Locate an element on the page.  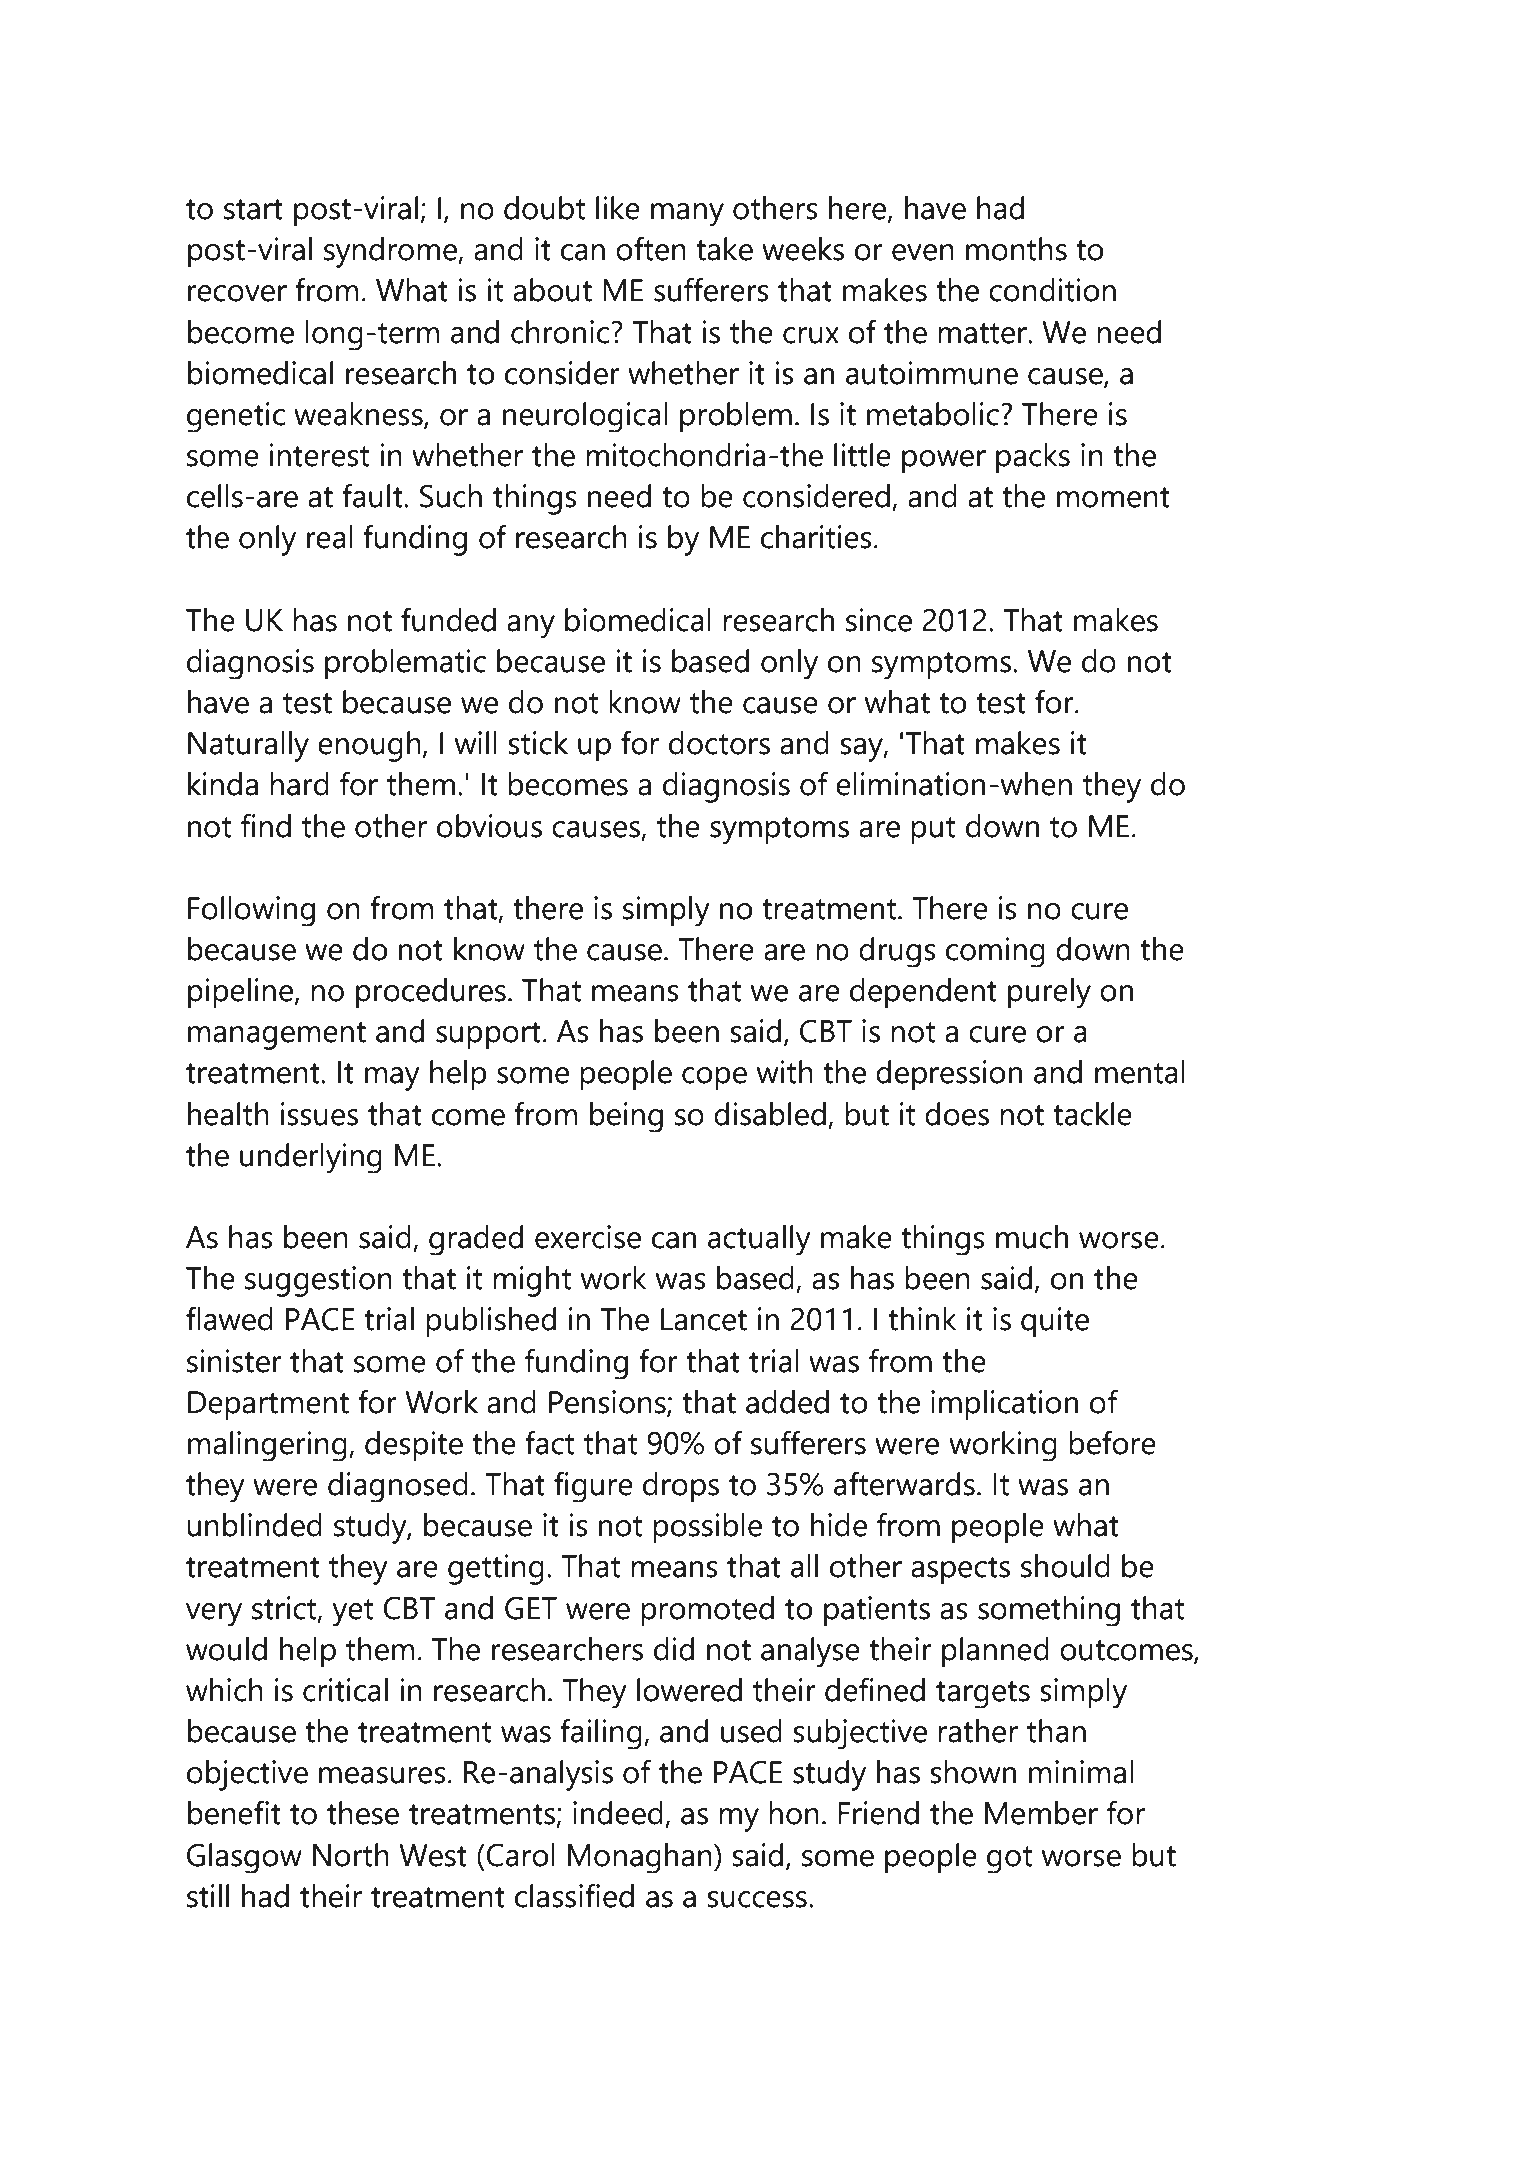
Department is located at coordinates (268, 1405).
